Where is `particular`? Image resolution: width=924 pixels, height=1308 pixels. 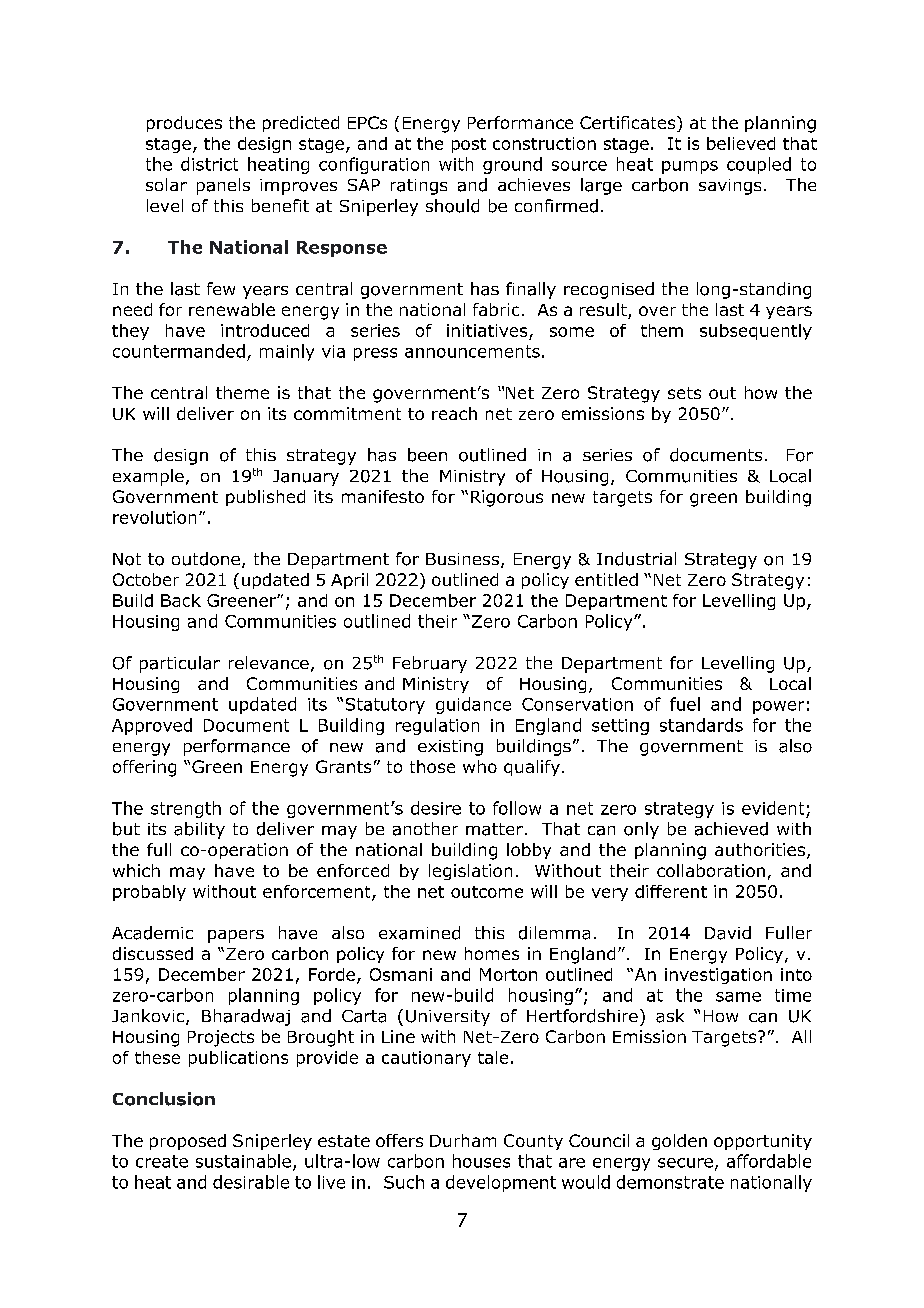
particular is located at coordinates (180, 664).
